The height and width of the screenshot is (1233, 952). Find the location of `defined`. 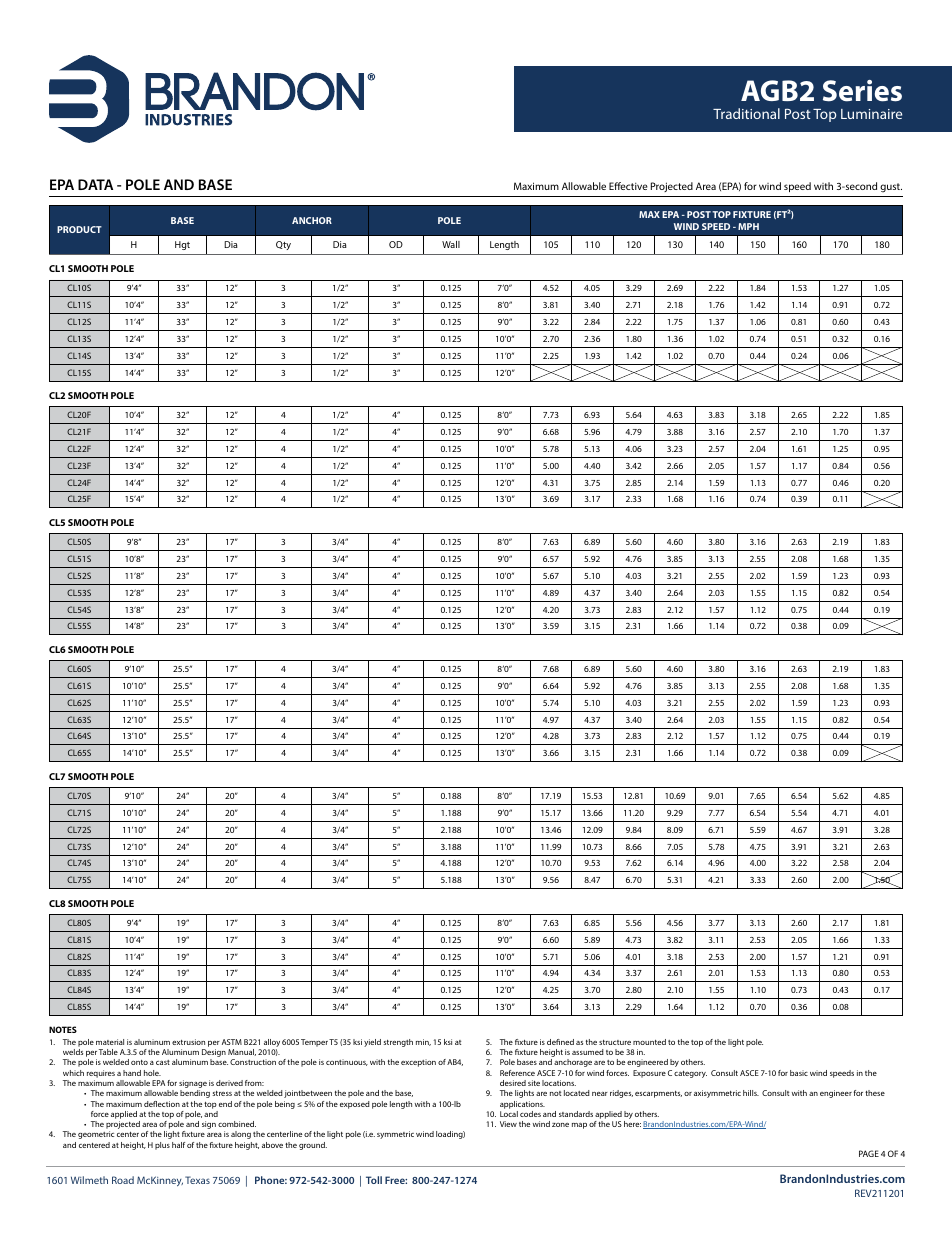

defined is located at coordinates (560, 1042).
